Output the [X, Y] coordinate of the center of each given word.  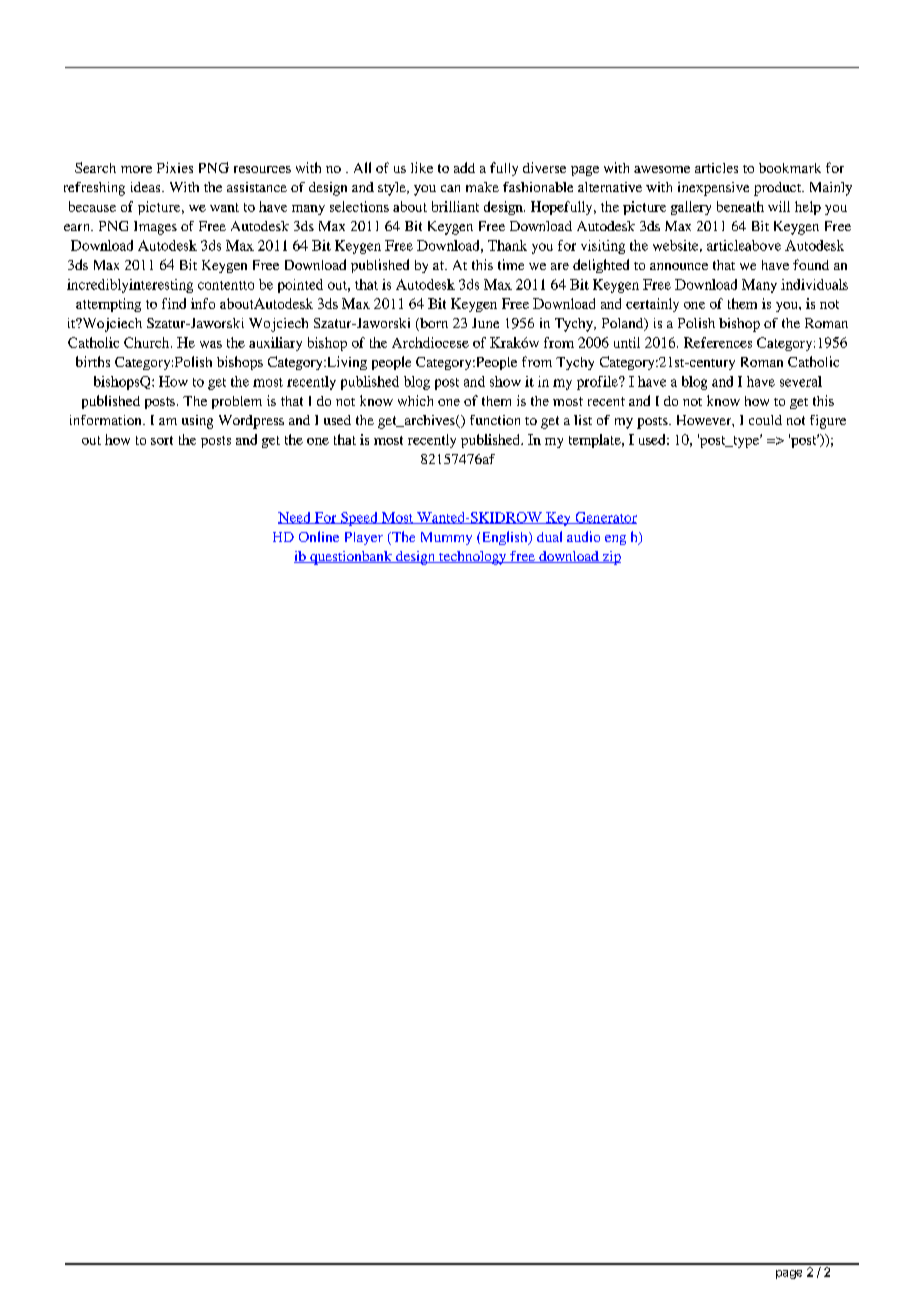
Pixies [175, 167]
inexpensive [713, 189]
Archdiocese [430, 342]
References [718, 342]
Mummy [446, 538]
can [450, 188]
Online [319, 536]
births [93, 361]
